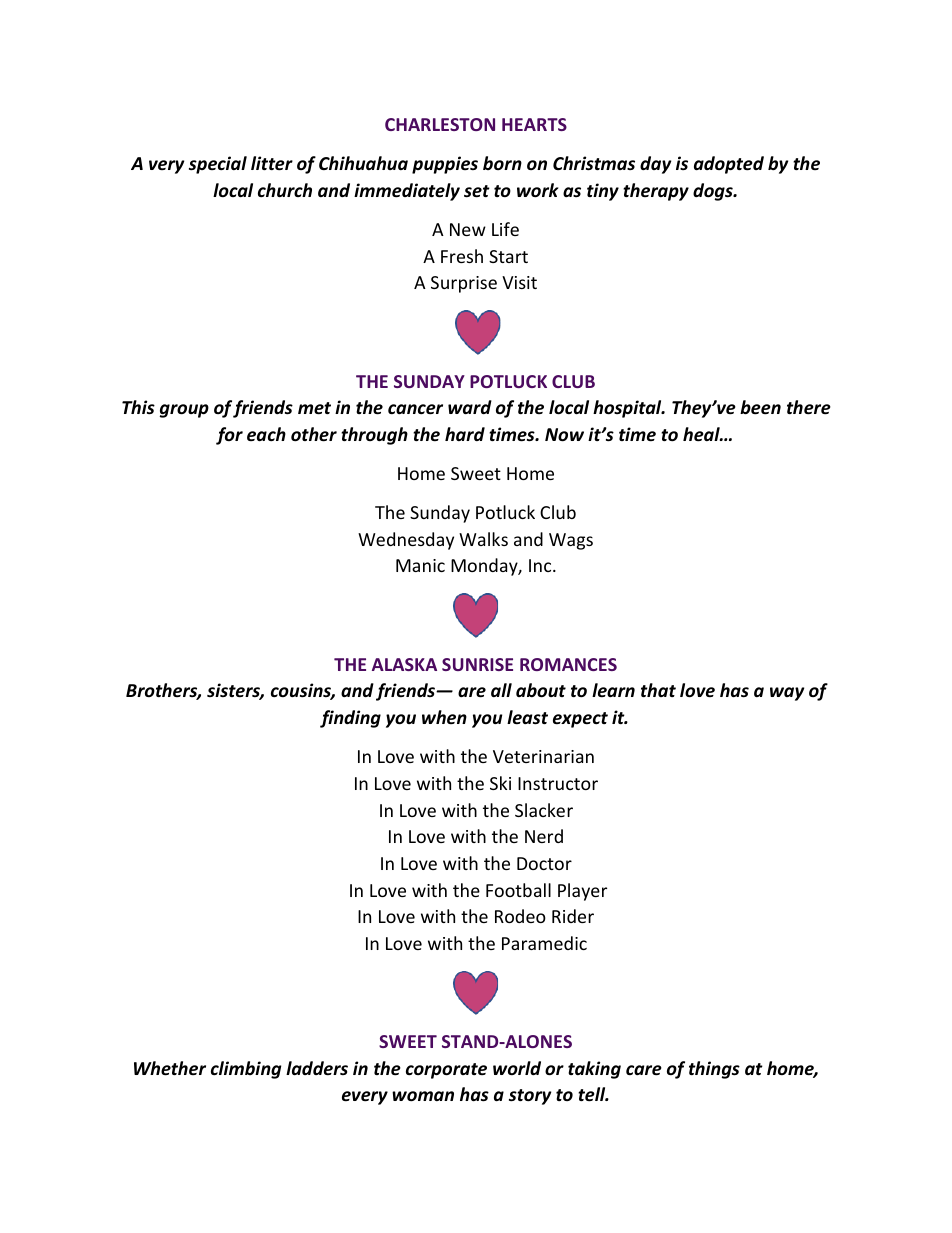  What do you see at coordinates (729, 165) in the document?
I see `adopted` at bounding box center [729, 165].
